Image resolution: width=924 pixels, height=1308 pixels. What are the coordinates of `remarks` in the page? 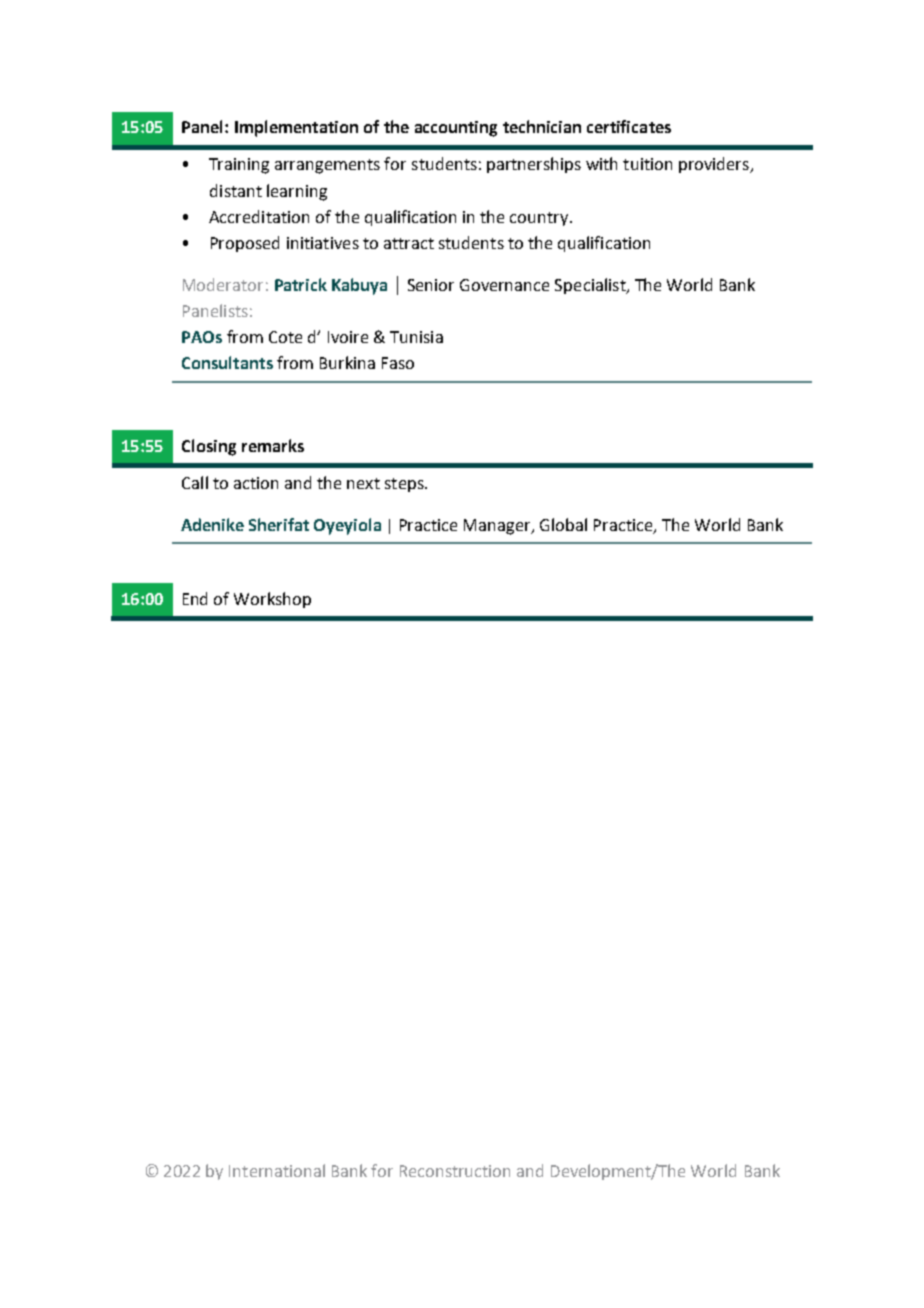 It's located at (273, 445).
